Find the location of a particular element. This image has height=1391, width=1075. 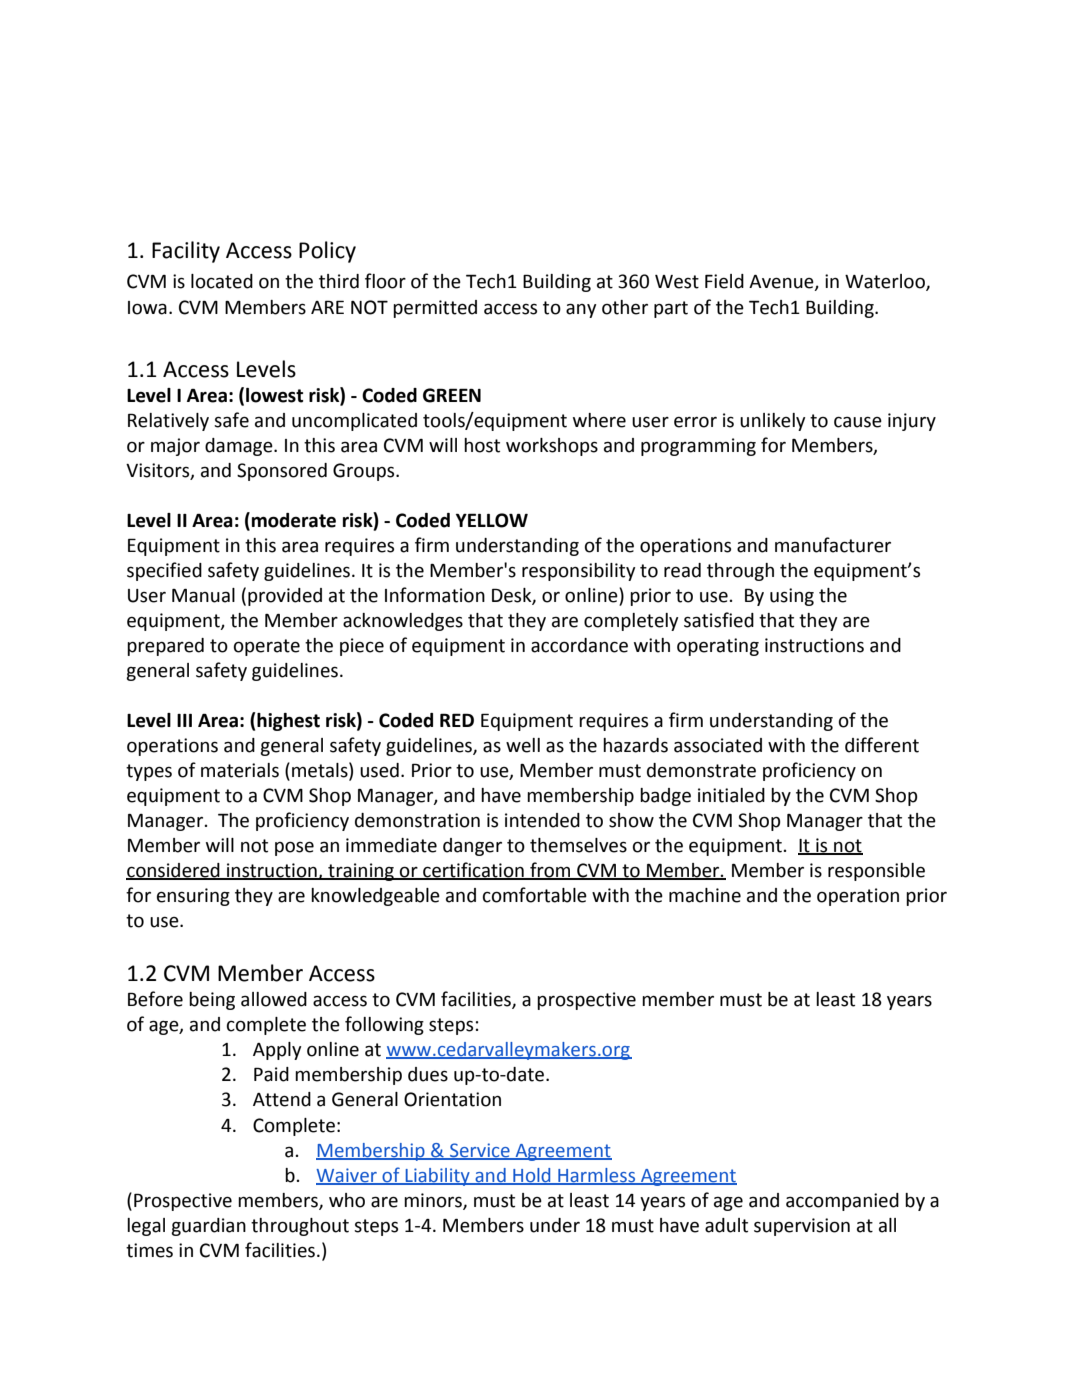

any is located at coordinates (581, 310).
